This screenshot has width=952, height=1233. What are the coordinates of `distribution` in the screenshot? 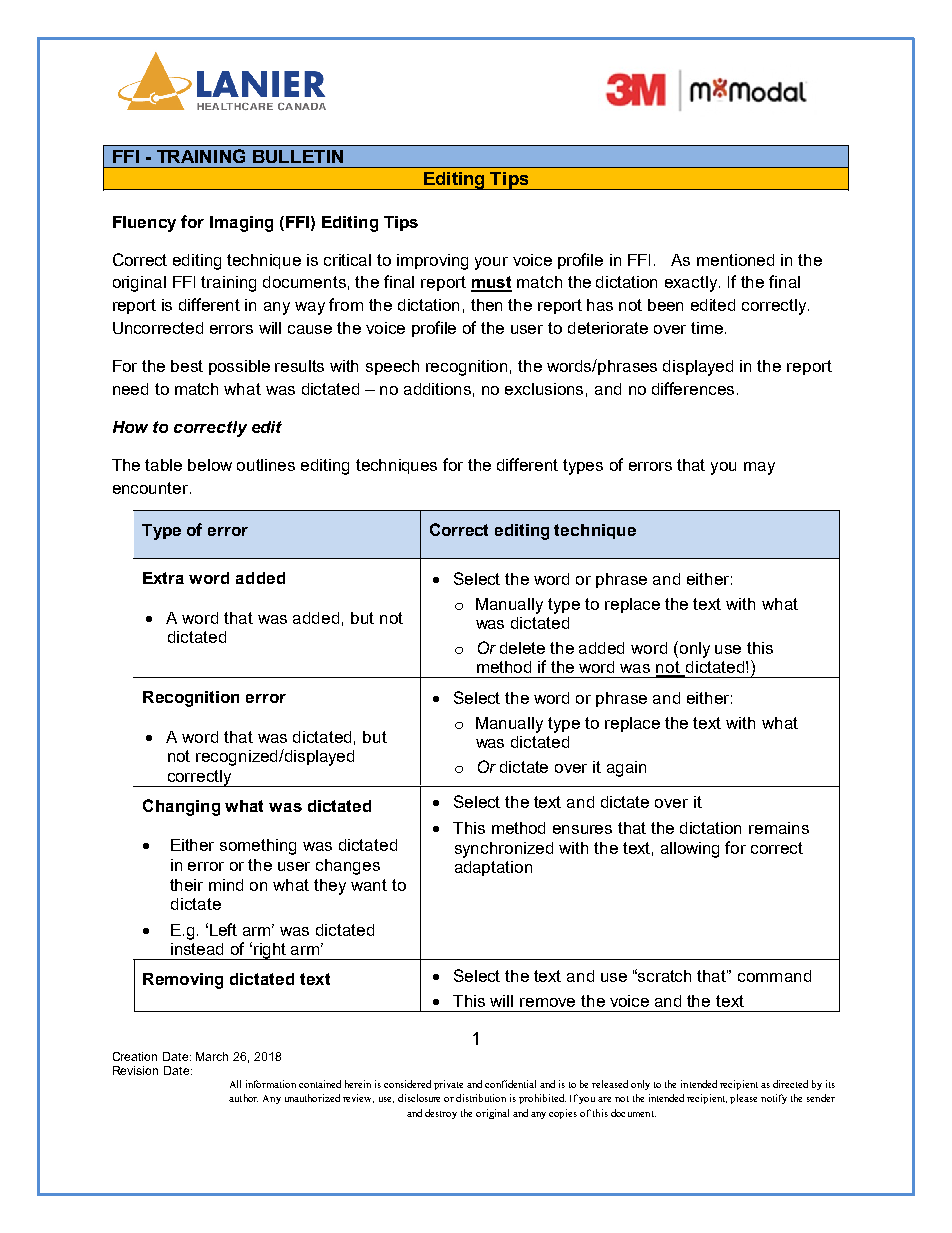 It's located at (481, 1098).
